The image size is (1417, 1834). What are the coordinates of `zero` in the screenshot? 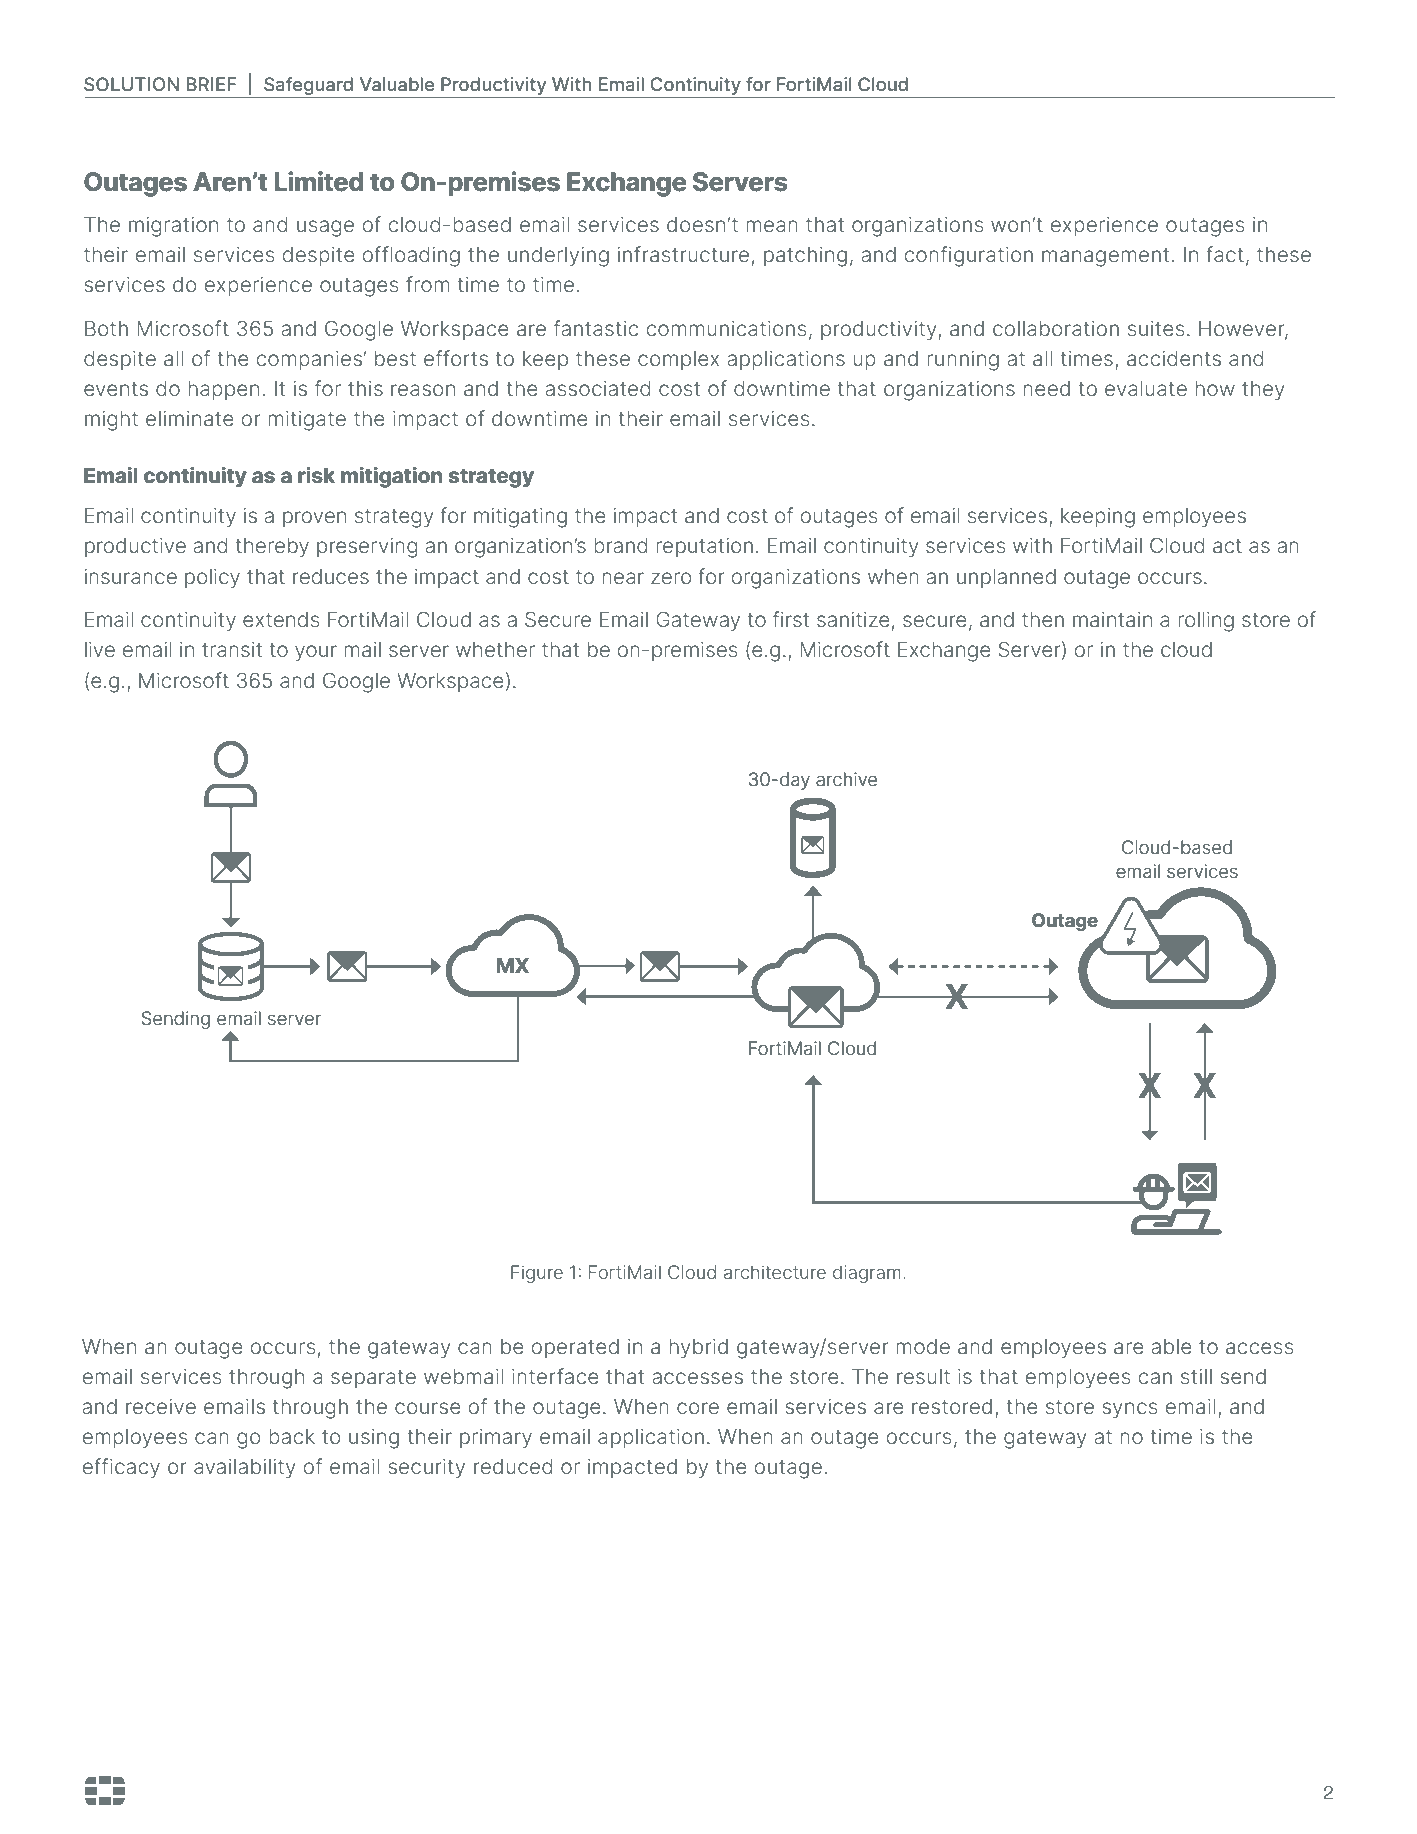 It's located at (671, 578).
